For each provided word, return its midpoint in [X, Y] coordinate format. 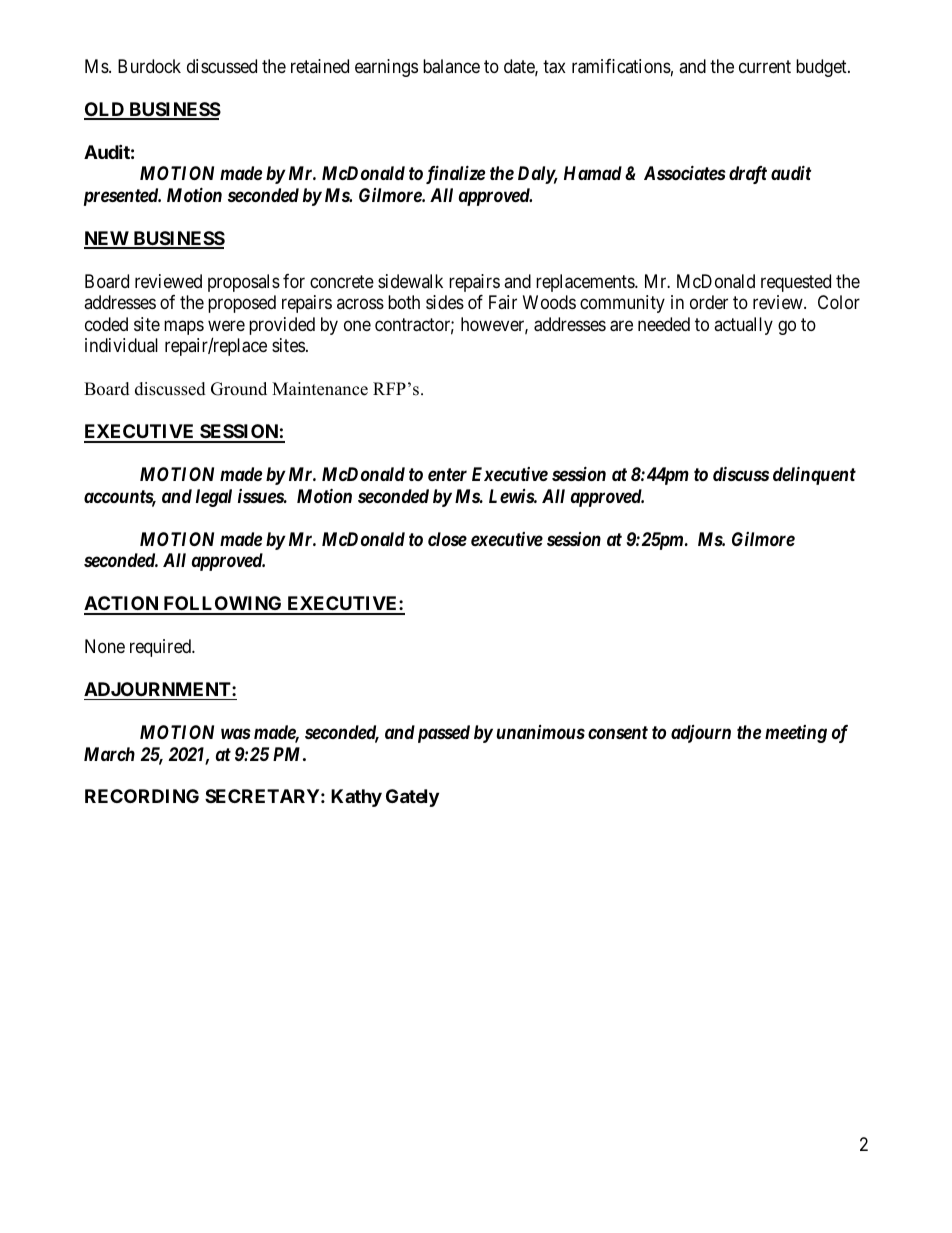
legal [214, 498]
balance [451, 66]
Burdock [149, 66]
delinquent [814, 475]
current [765, 66]
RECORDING [142, 796]
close [447, 539]
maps [184, 327]
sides [445, 302]
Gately [412, 798]
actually [743, 326]
